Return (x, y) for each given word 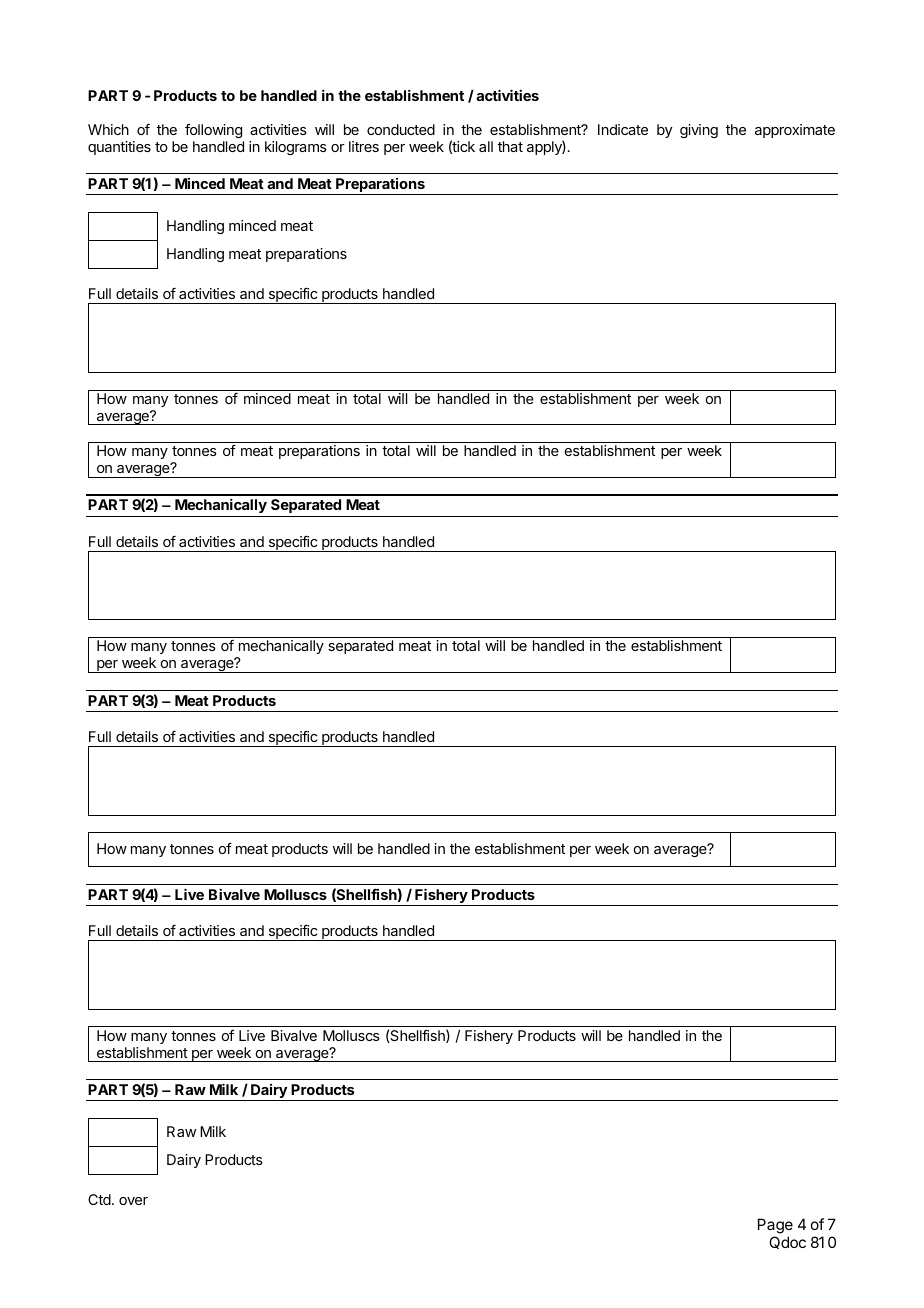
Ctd (99, 1199)
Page (775, 1227)
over (133, 1201)
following (214, 133)
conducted (401, 129)
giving (699, 131)
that (510, 146)
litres (364, 146)
